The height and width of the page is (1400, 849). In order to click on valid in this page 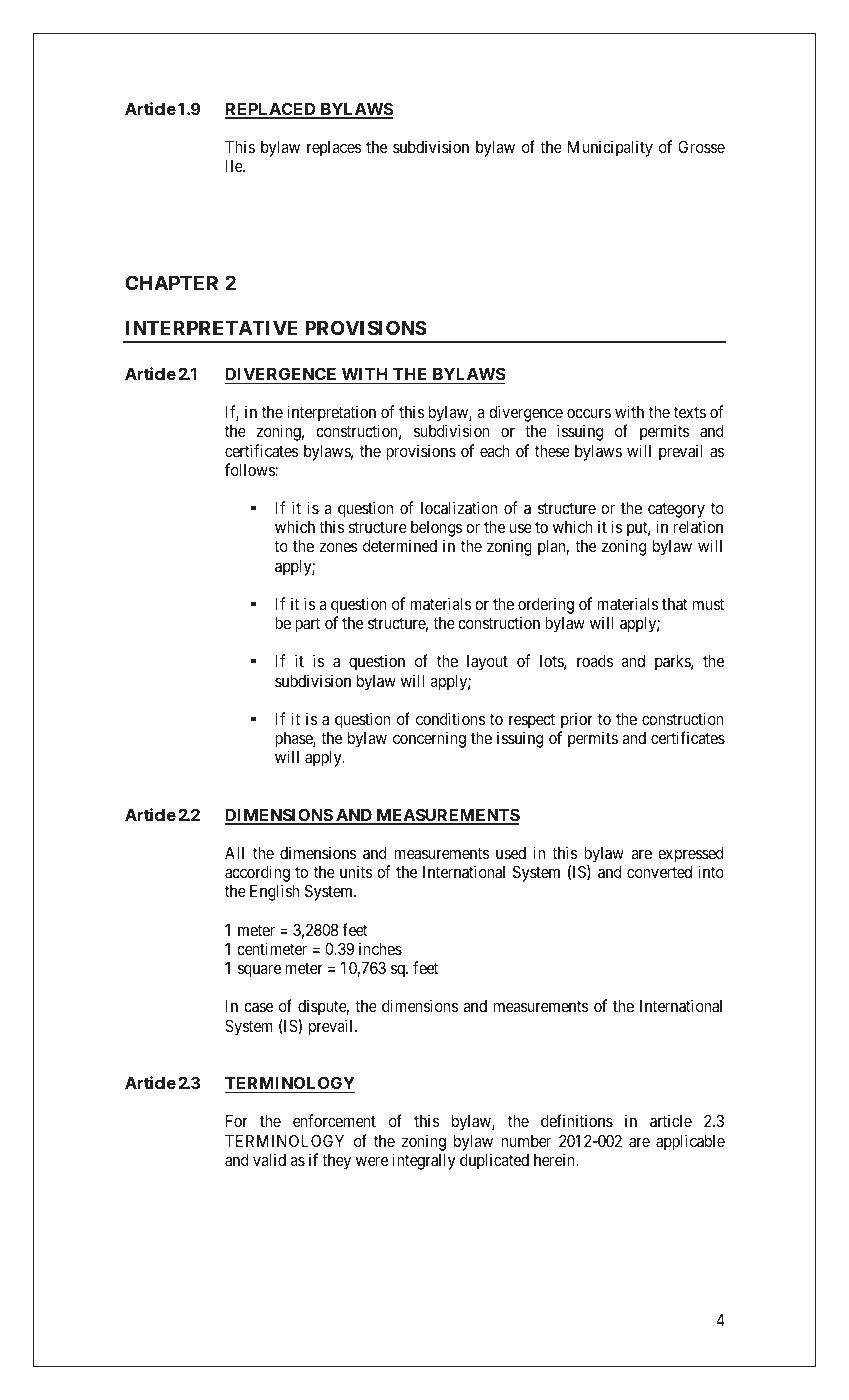, I will do `click(269, 1159)`.
